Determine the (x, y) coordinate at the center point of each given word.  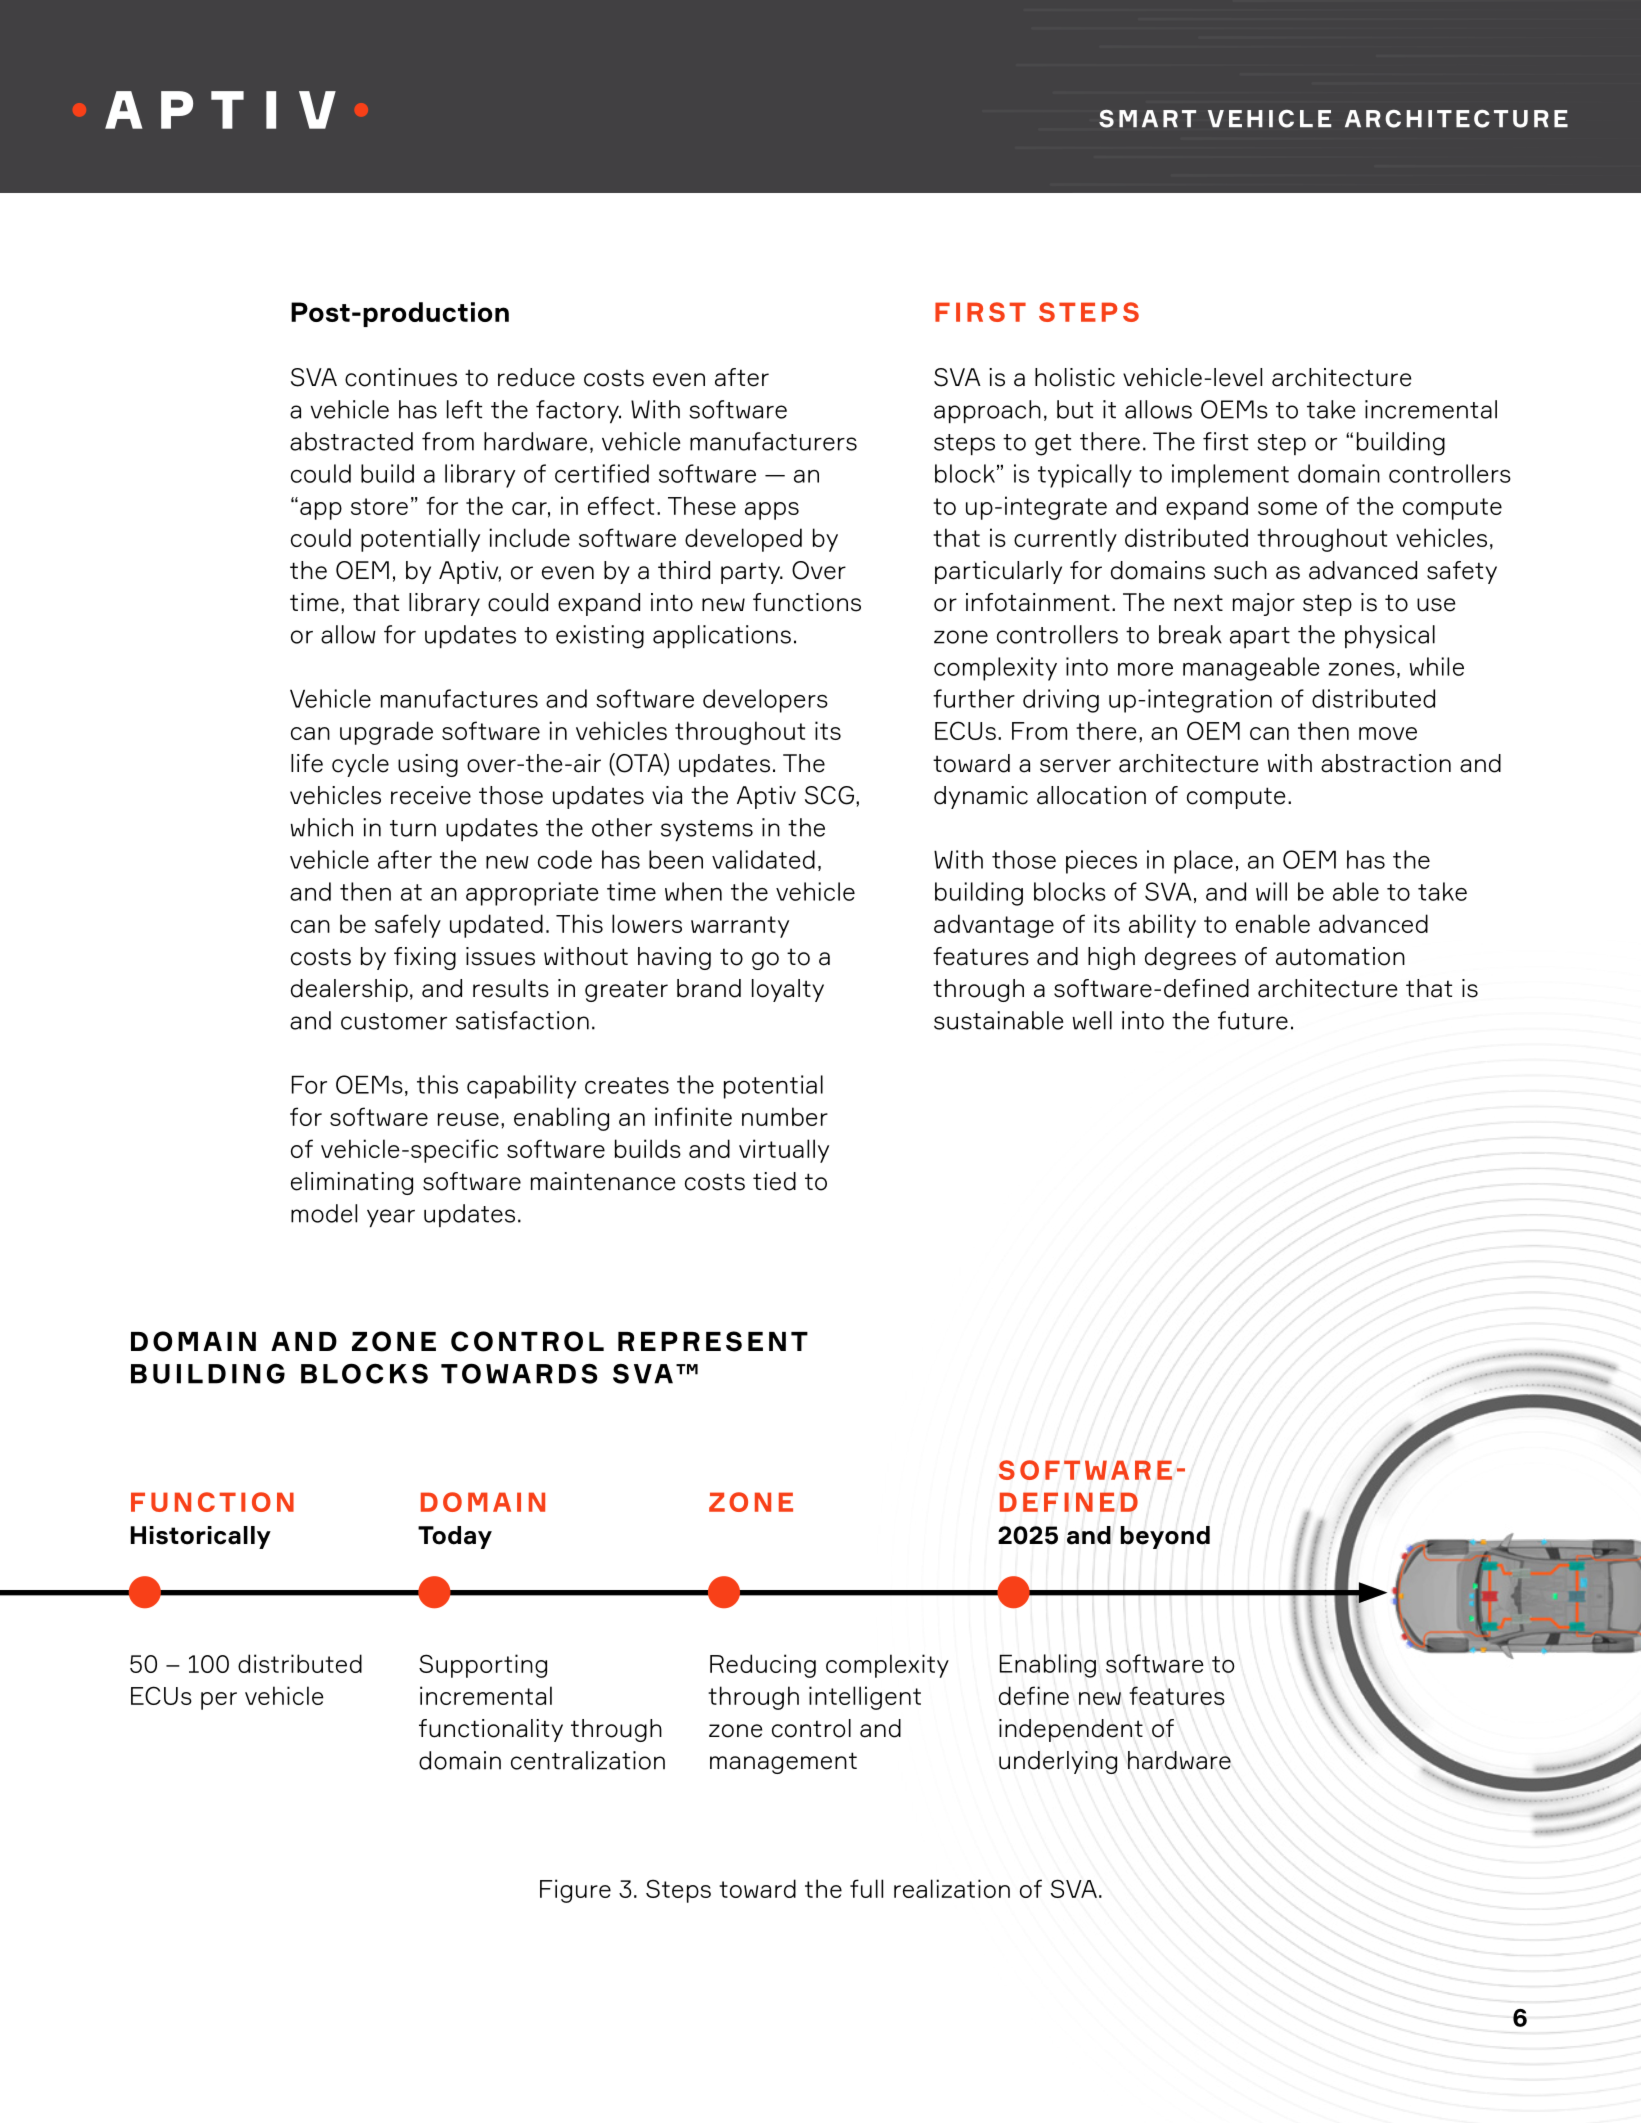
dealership (349, 990)
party (752, 573)
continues (401, 377)
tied (774, 1181)
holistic (1075, 377)
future (1253, 1020)
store (379, 506)
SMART (1147, 119)
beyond (1165, 1537)
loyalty (788, 990)
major (1264, 604)
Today (455, 1537)
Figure (575, 1891)
